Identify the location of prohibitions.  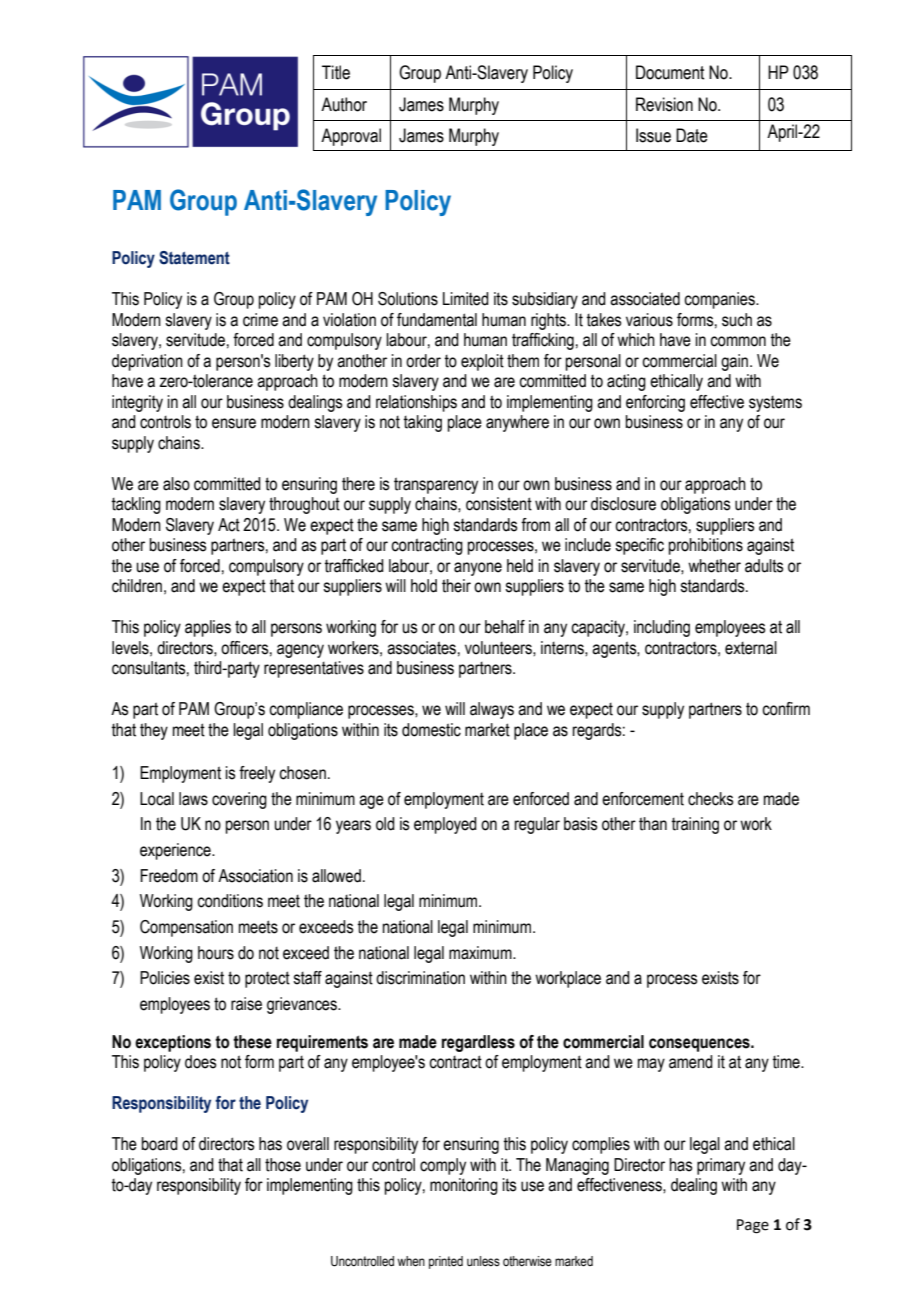
(706, 546).
